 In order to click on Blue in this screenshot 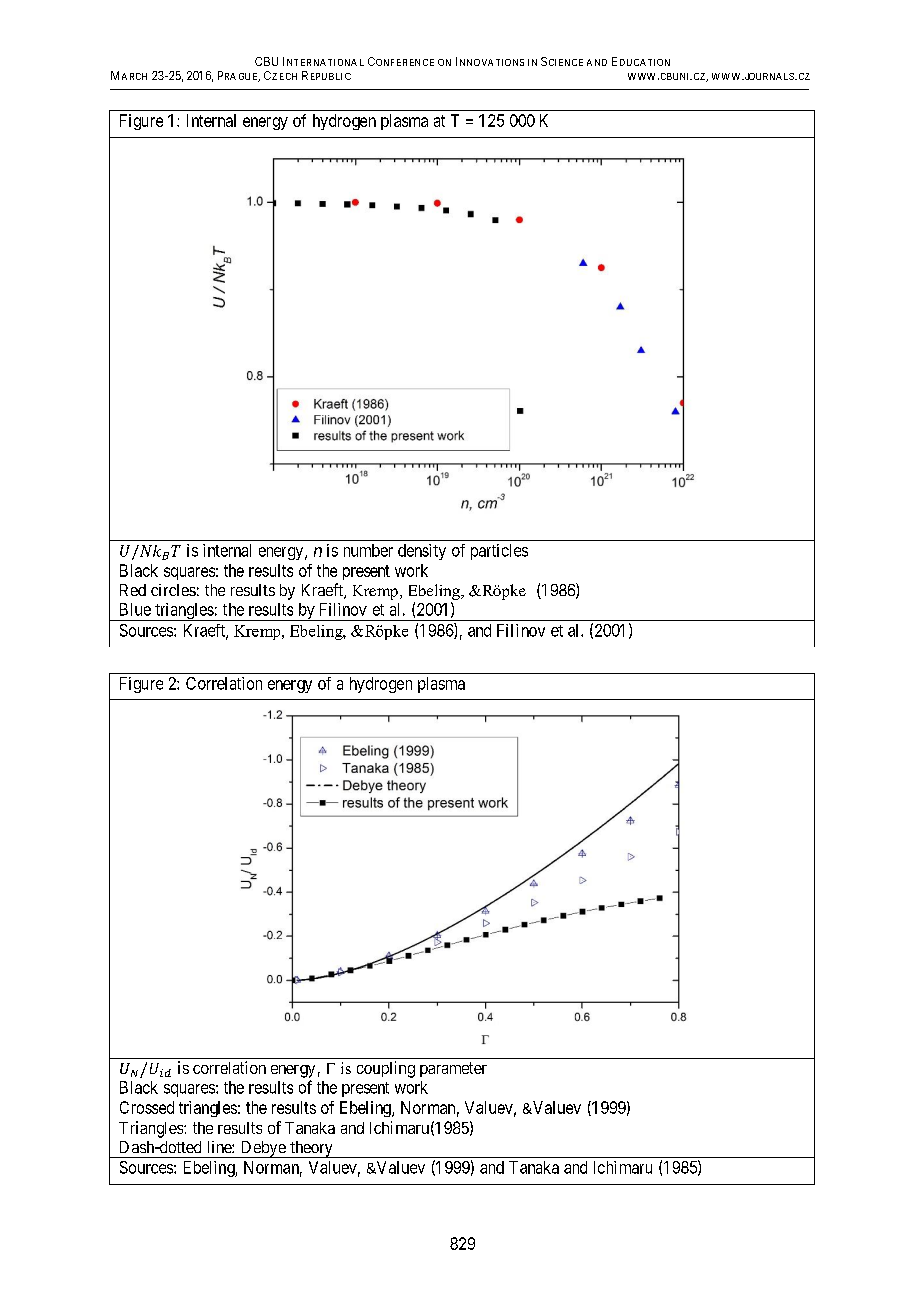, I will do `click(135, 609)`.
